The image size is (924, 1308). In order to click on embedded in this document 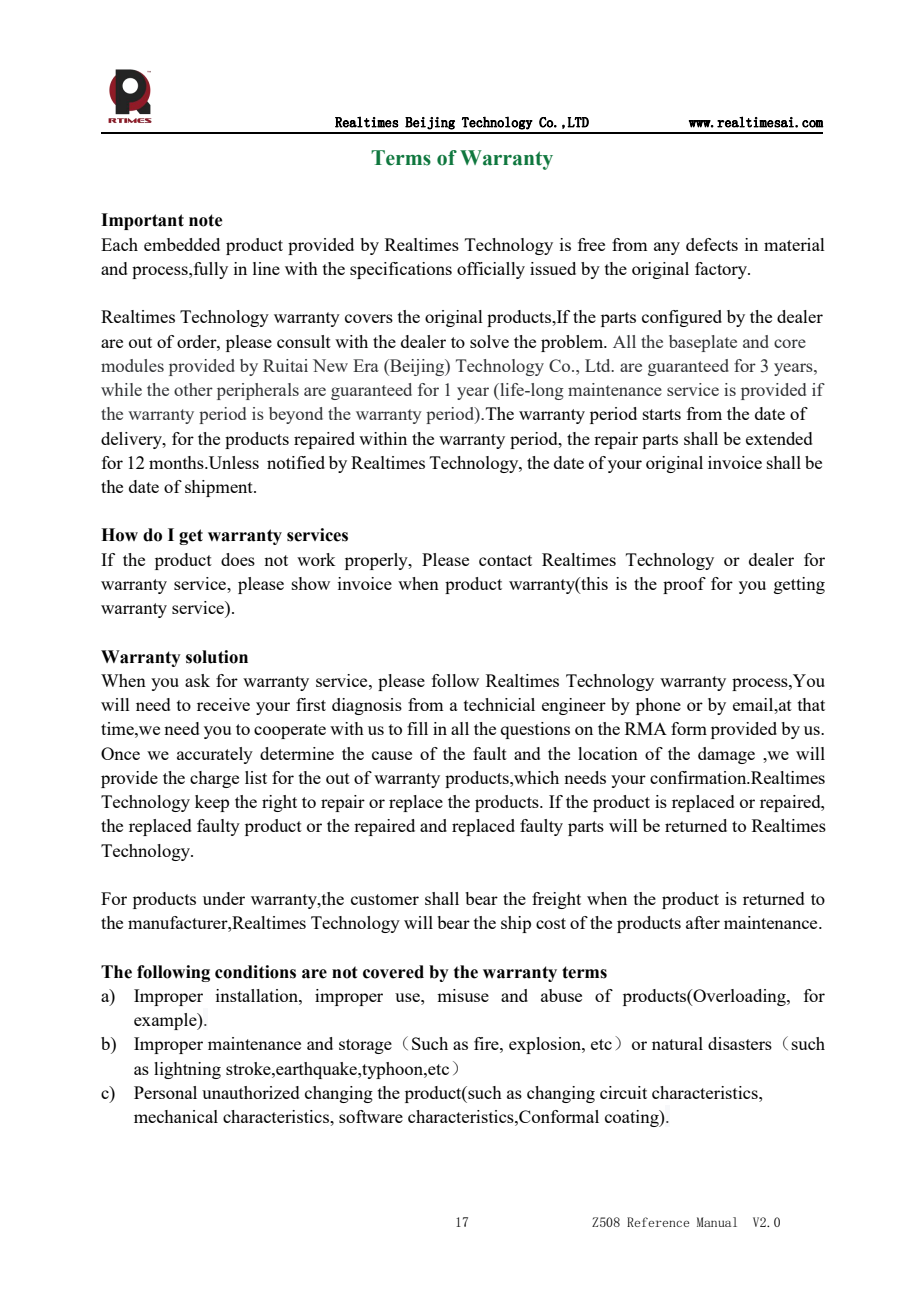, I will do `click(182, 244)`.
